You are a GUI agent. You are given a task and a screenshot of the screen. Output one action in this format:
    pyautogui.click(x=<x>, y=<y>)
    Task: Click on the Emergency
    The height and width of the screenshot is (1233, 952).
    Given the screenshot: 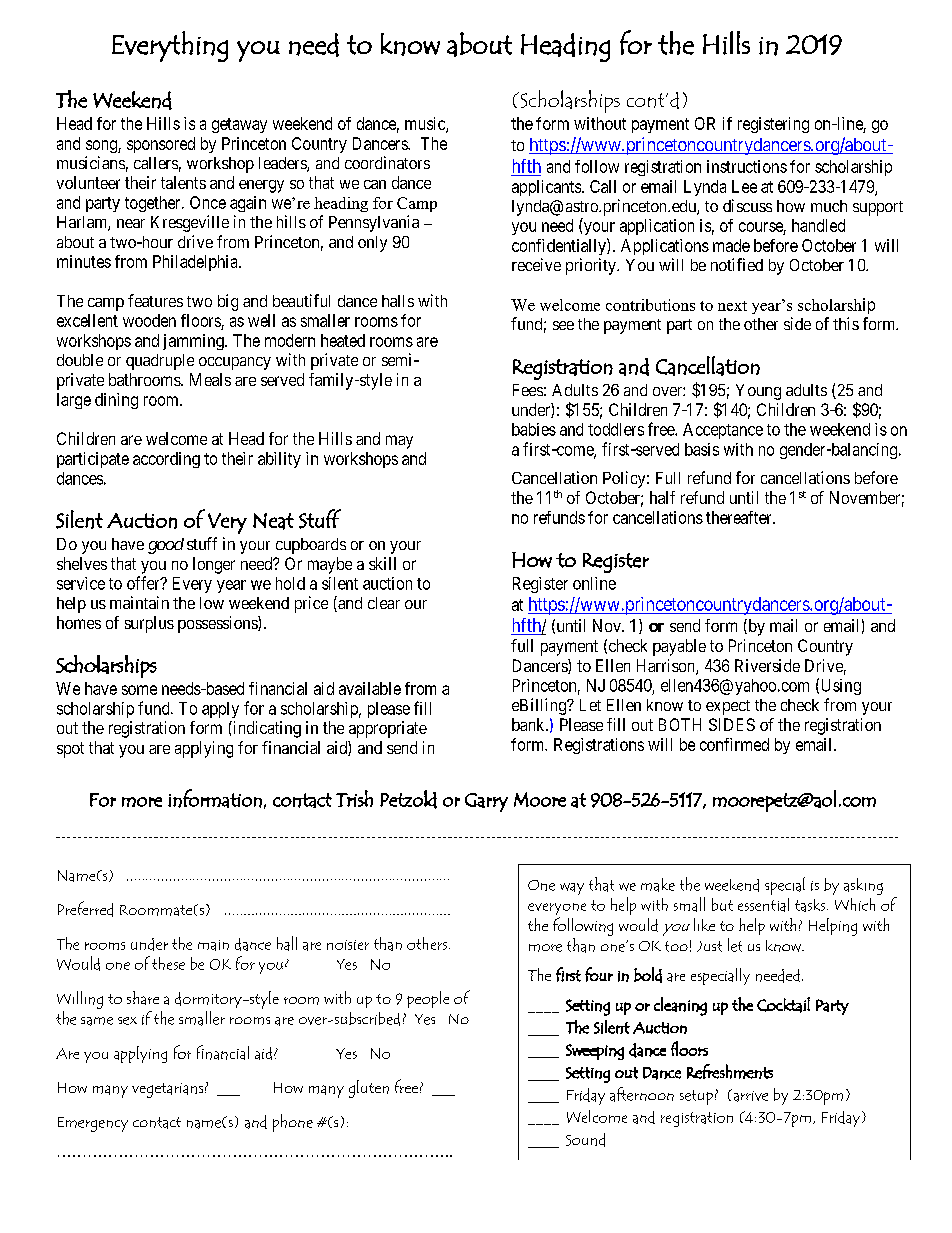 What is the action you would take?
    pyautogui.click(x=93, y=1124)
